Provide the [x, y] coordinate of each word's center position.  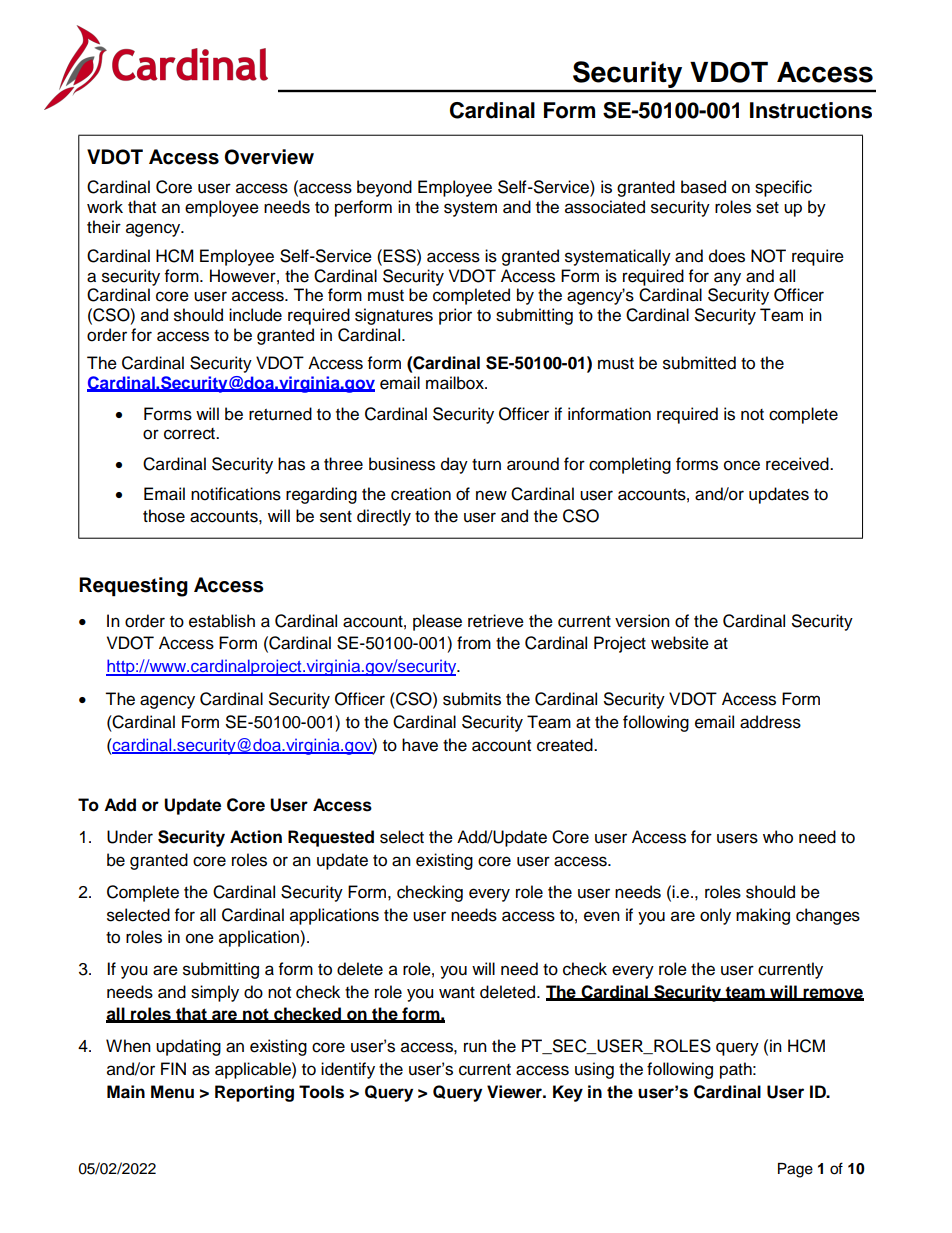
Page [795, 1170]
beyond [384, 188]
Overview [269, 157]
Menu [172, 1092]
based [703, 187]
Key [568, 1093]
